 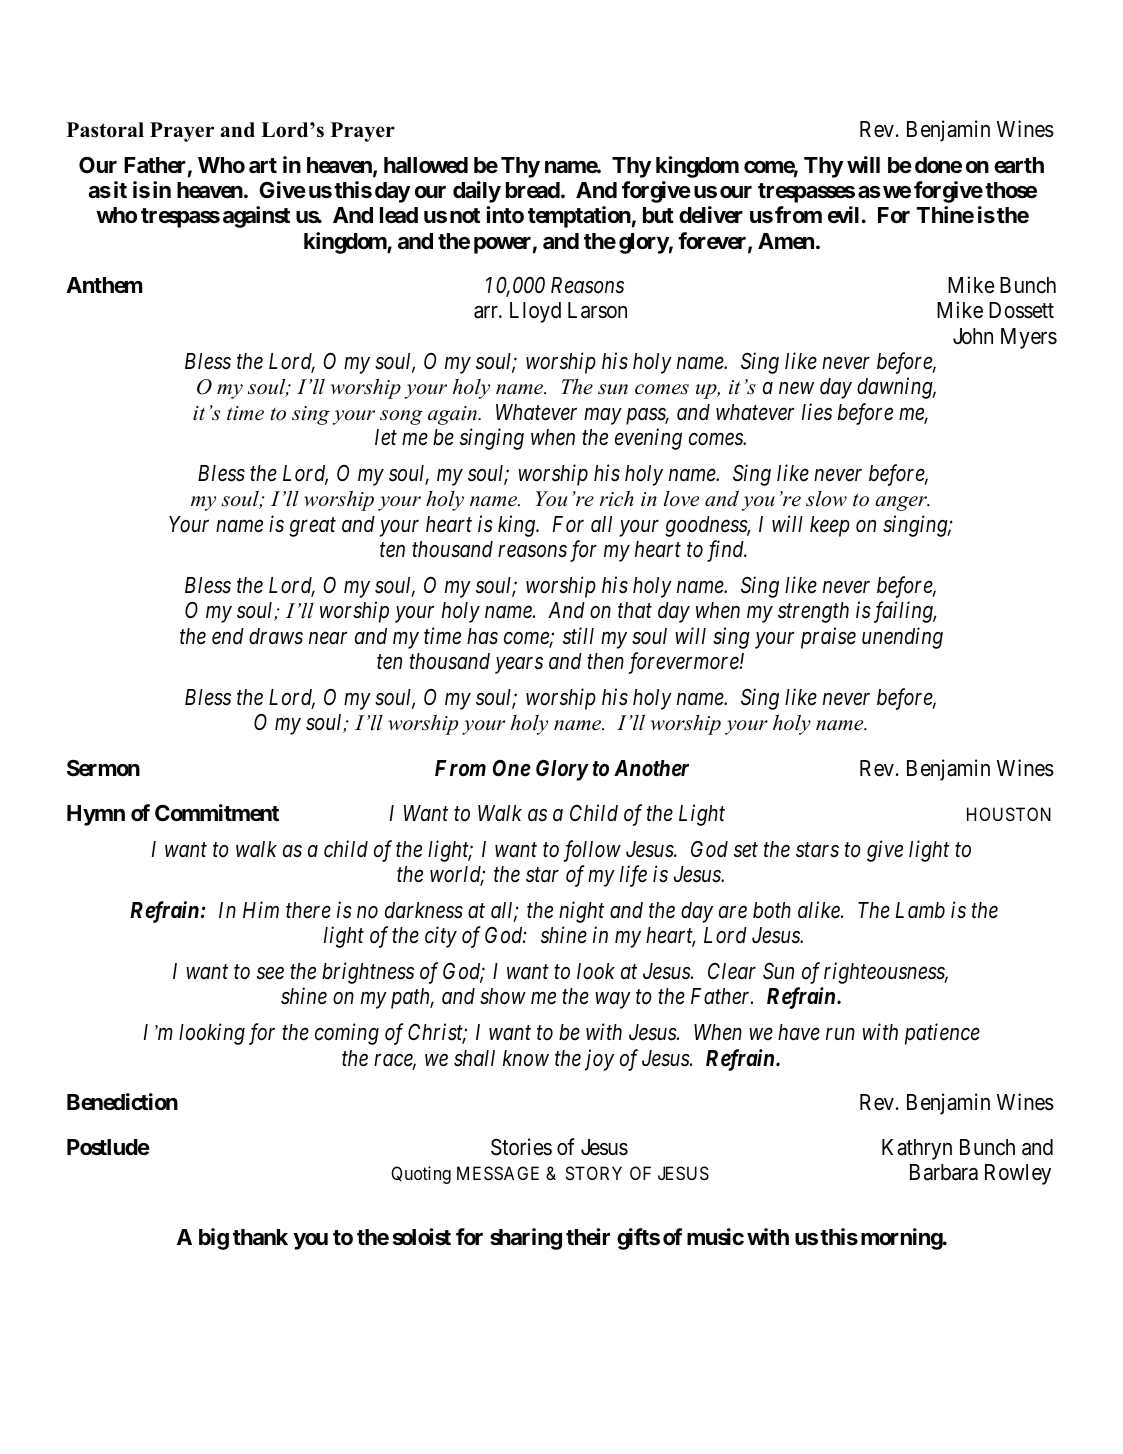 What do you see at coordinates (217, 813) in the screenshot?
I see `Commitment` at bounding box center [217, 813].
